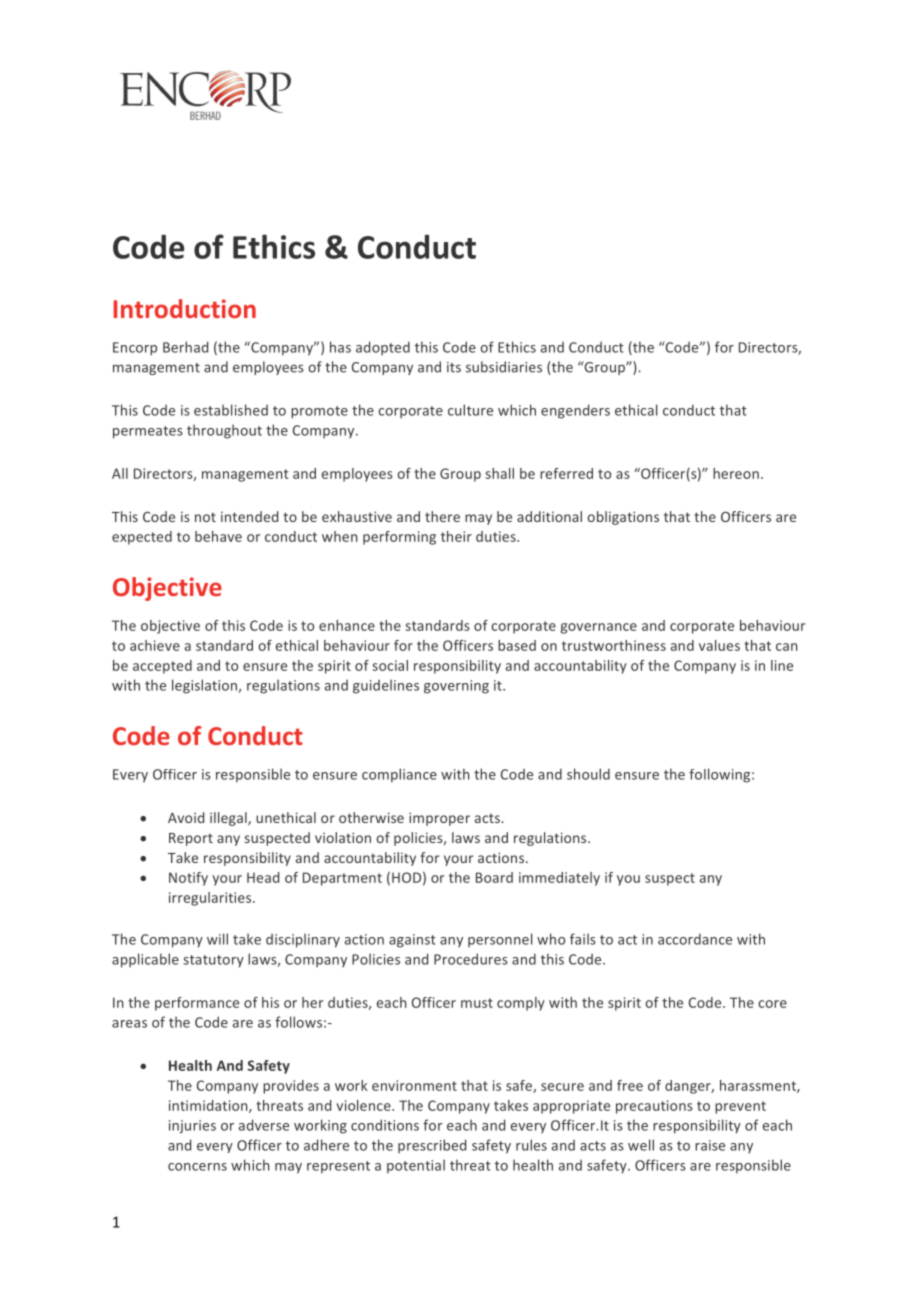  Describe the element at coordinates (588, 774) in the image. I see `should` at that location.
